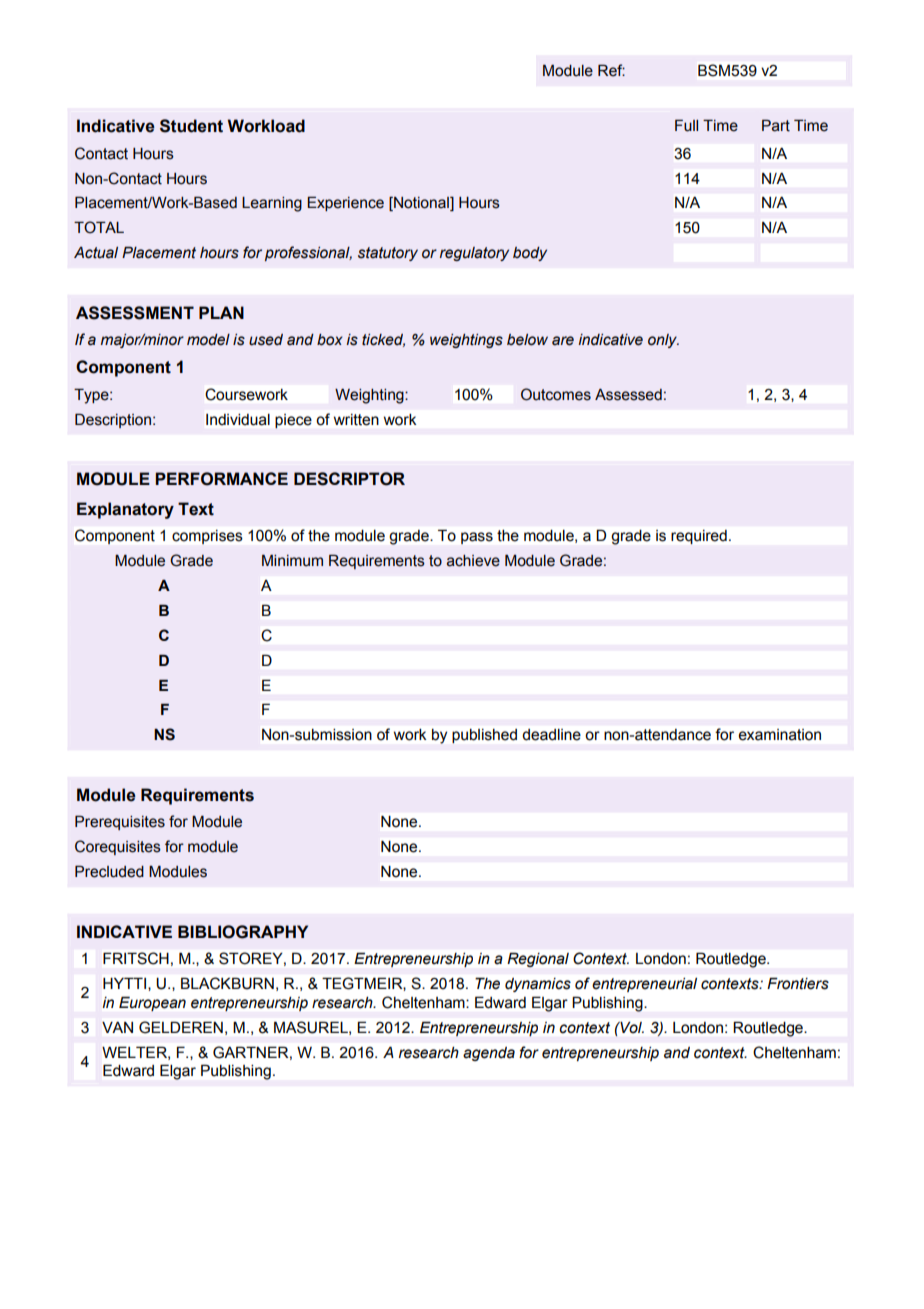 The image size is (924, 1309). Describe the element at coordinates (207, 537) in the screenshot. I see `comprises` at that location.
